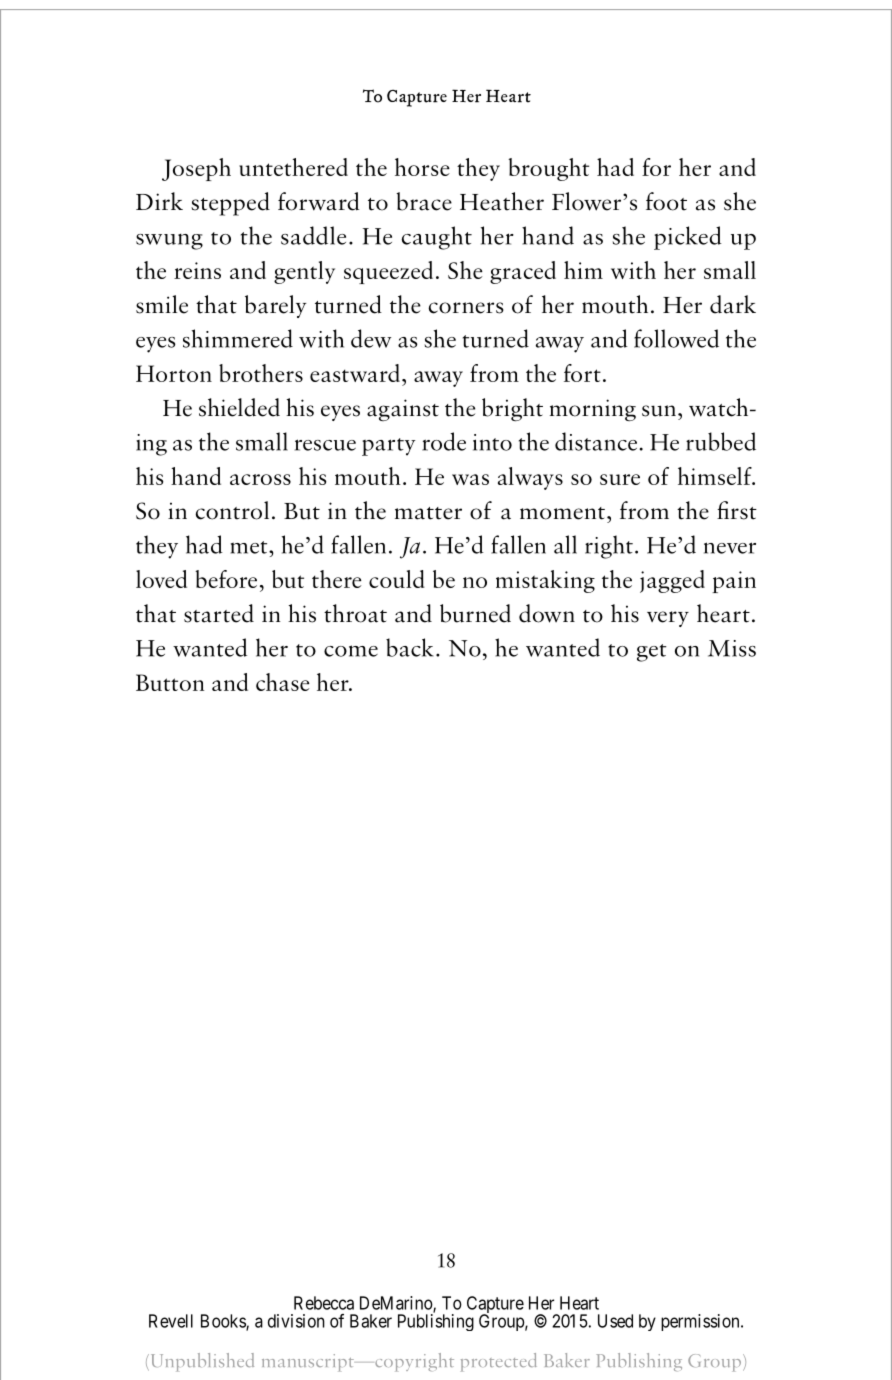  Describe the element at coordinates (672, 581) in the document. I see `jagged` at that location.
